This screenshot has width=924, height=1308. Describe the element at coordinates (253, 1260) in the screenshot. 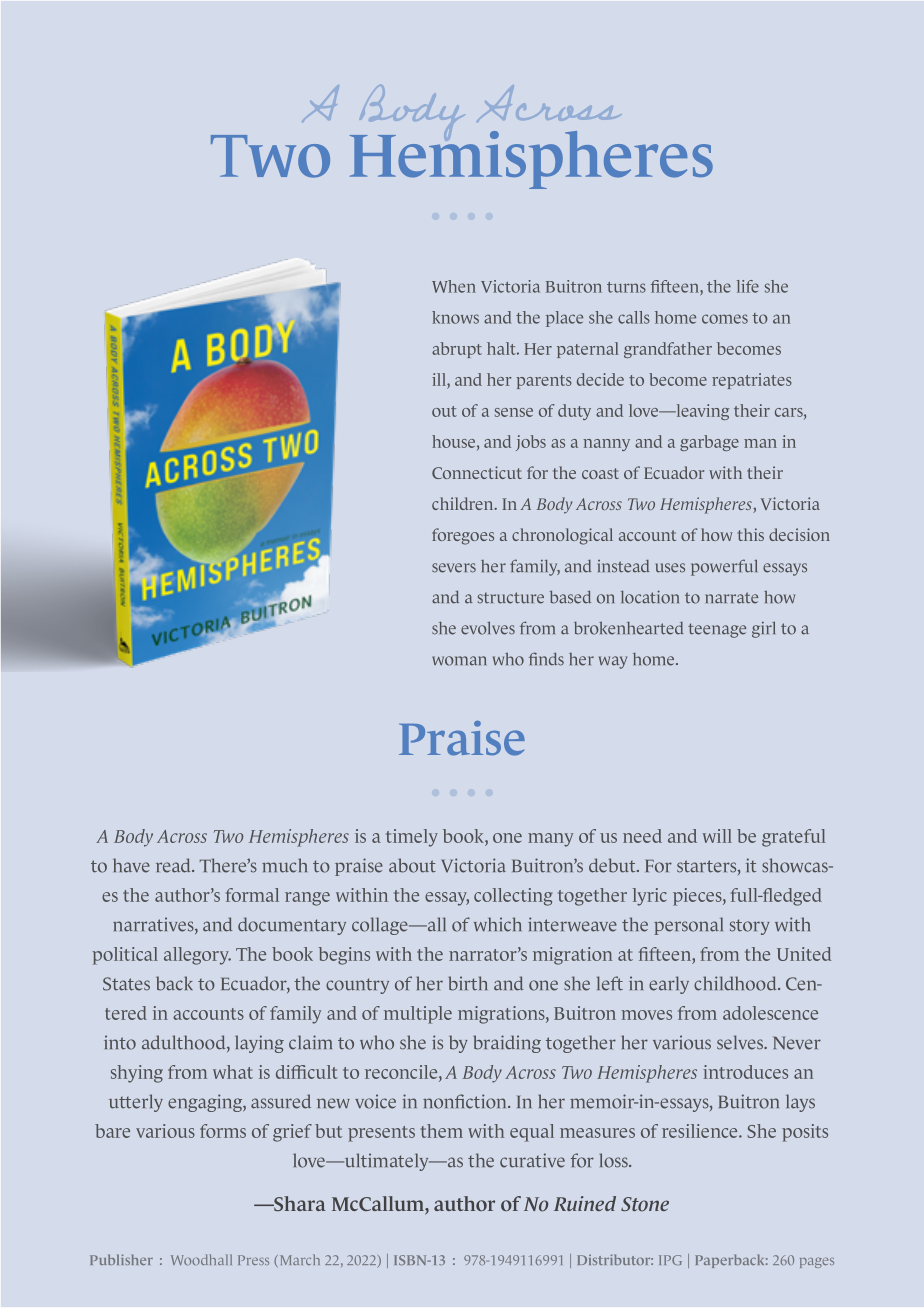

I see `Press` at that location.
